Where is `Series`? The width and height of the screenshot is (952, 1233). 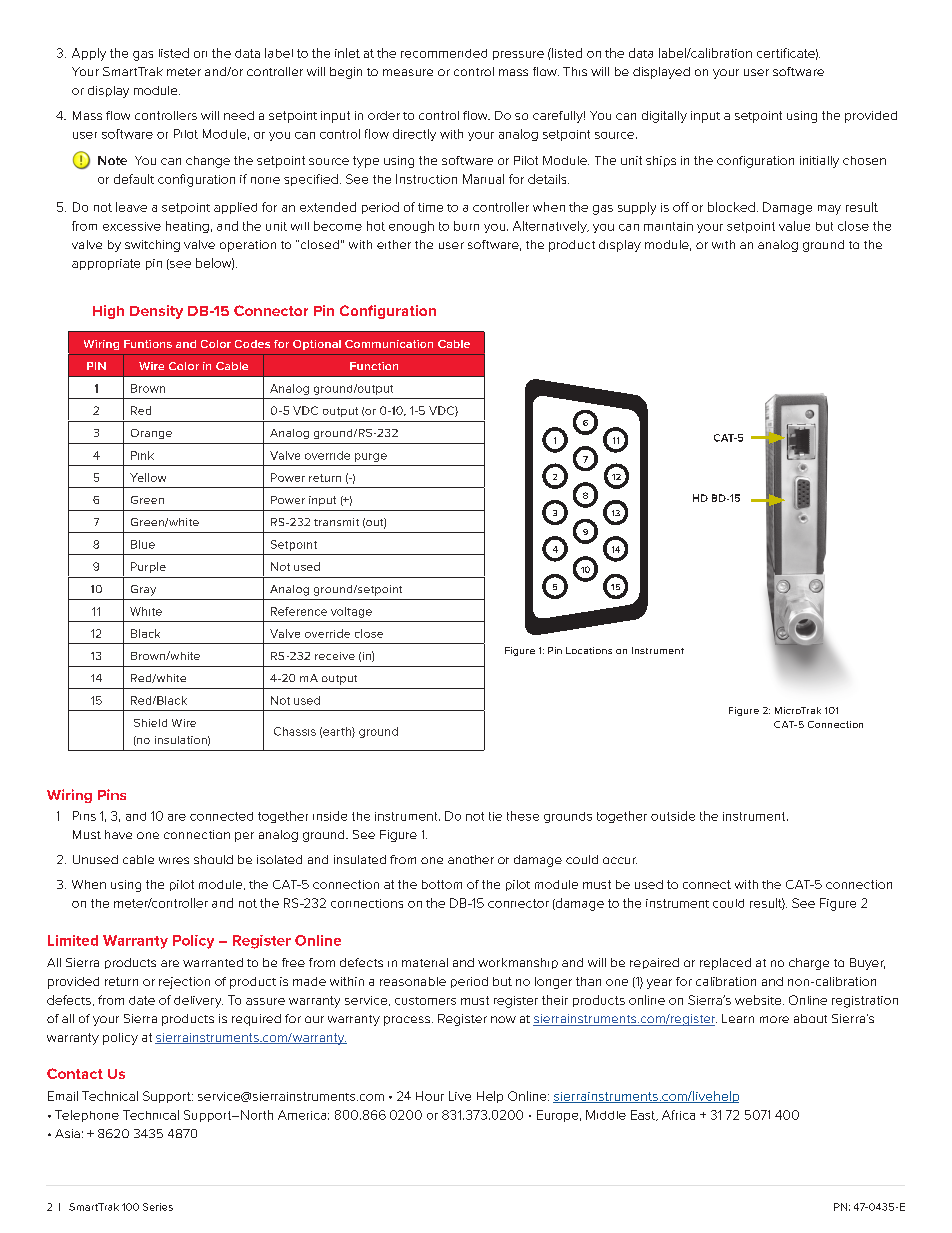
Series is located at coordinates (158, 1207).
